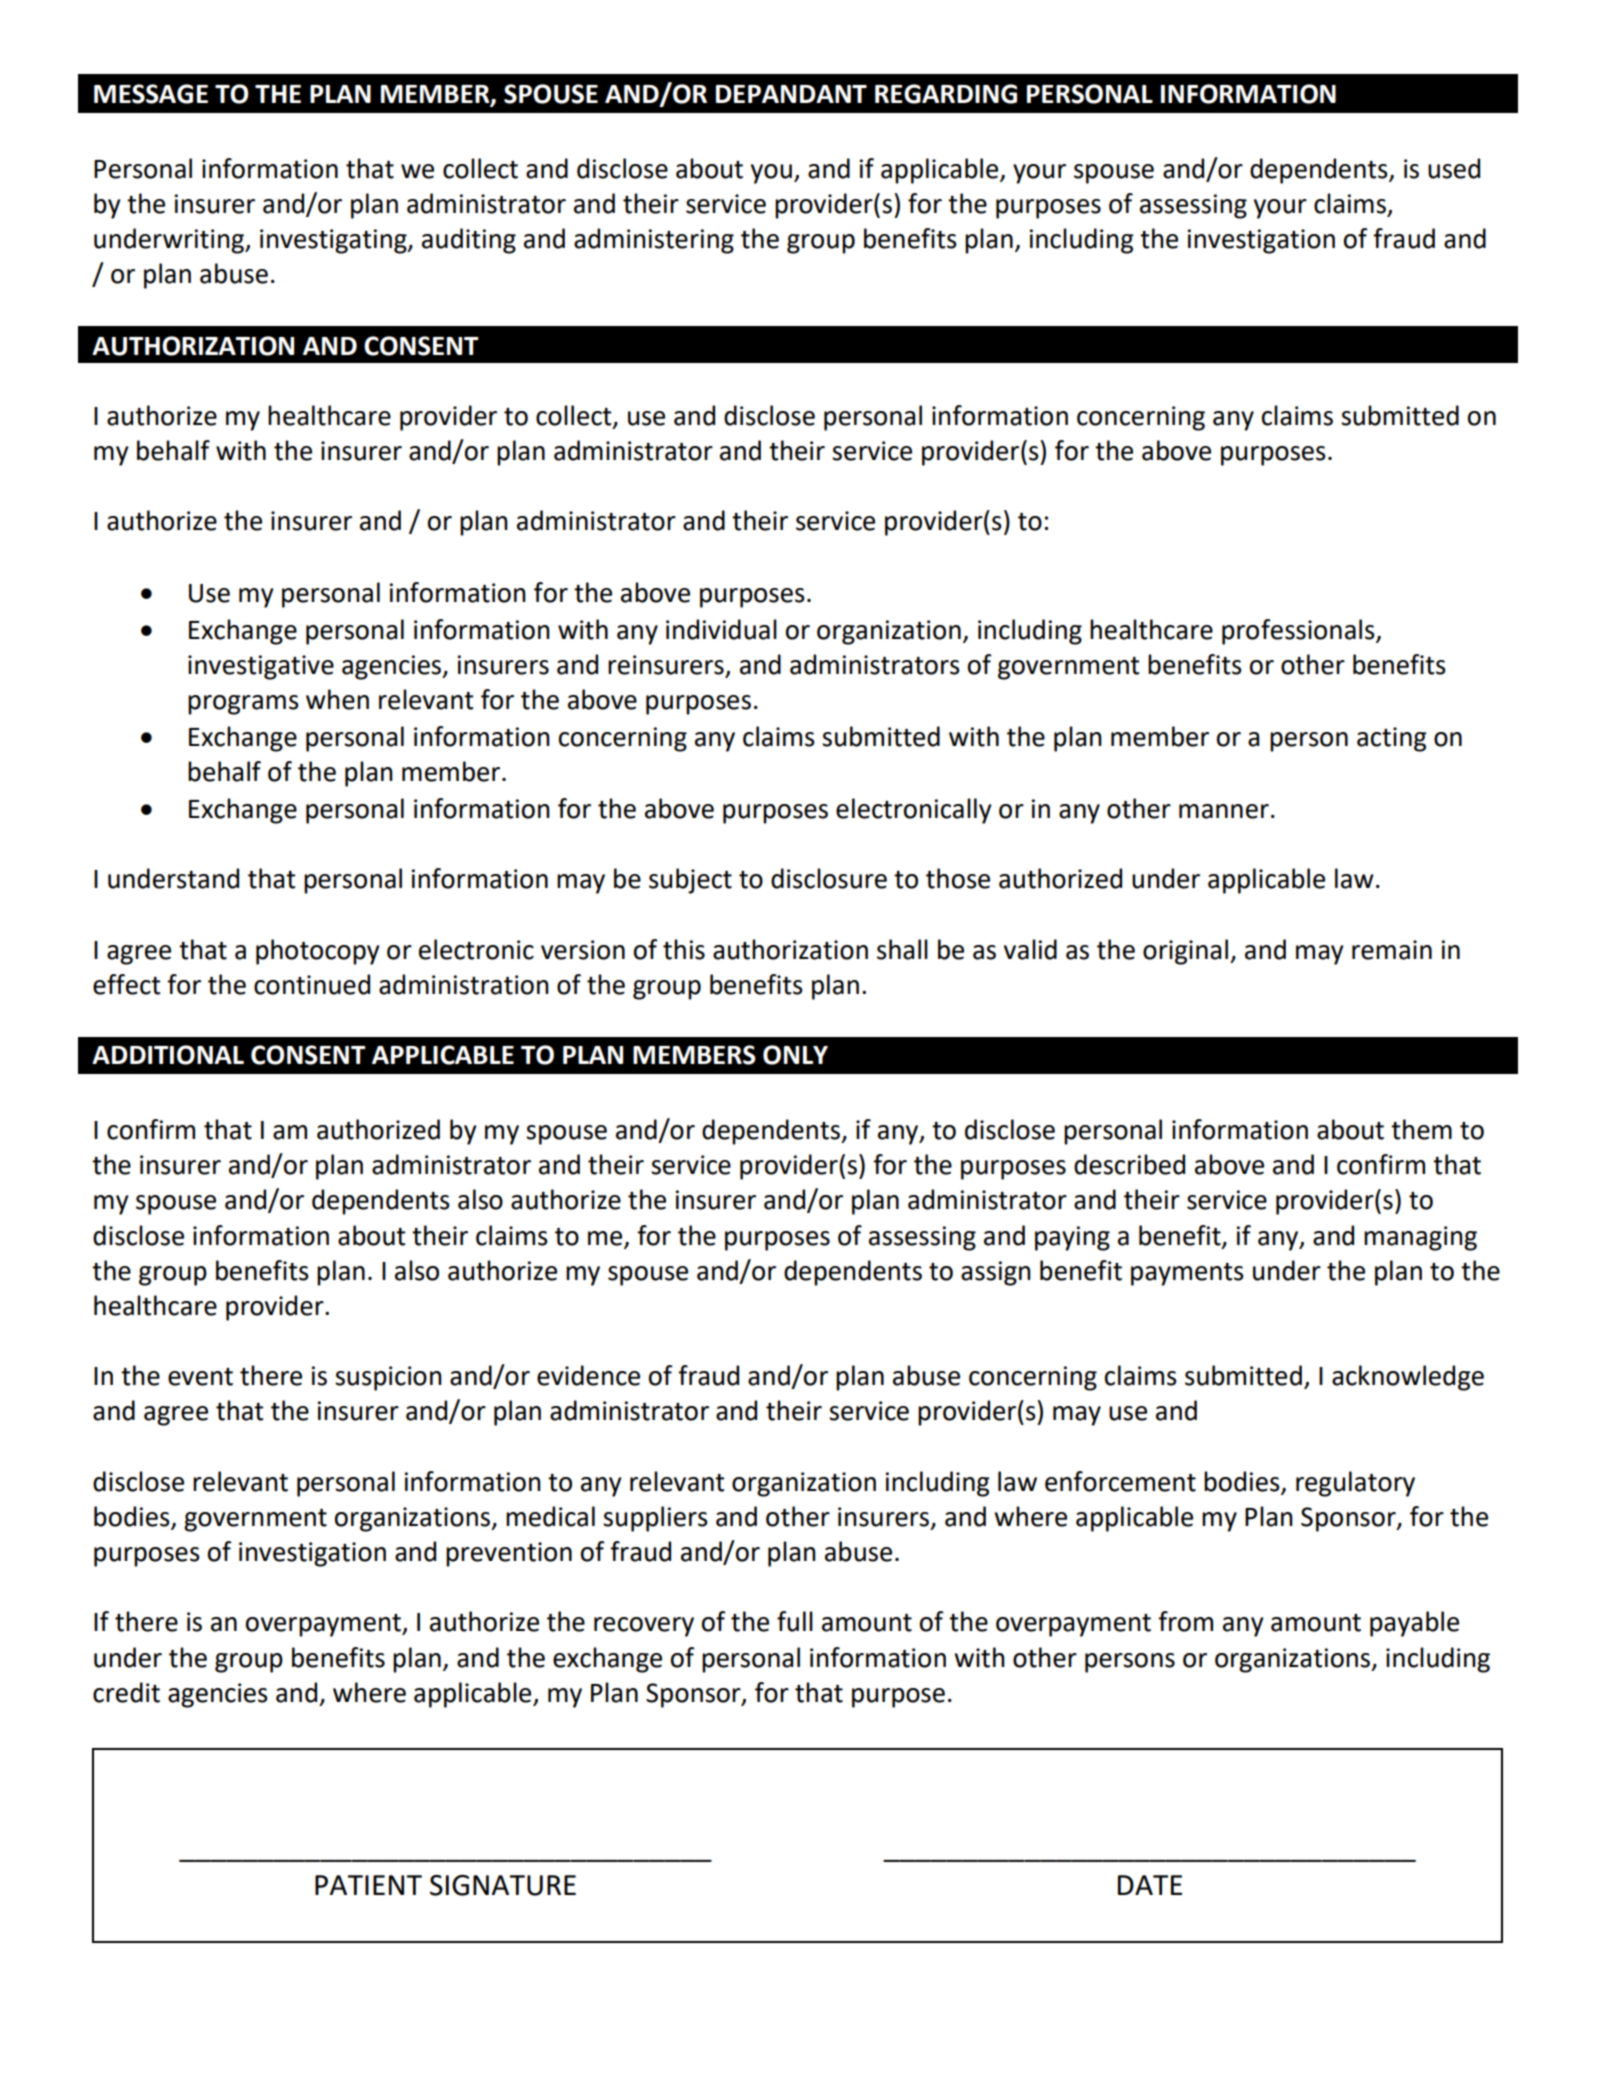 The width and height of the image is (1602, 2074). I want to click on remain, so click(1392, 950).
